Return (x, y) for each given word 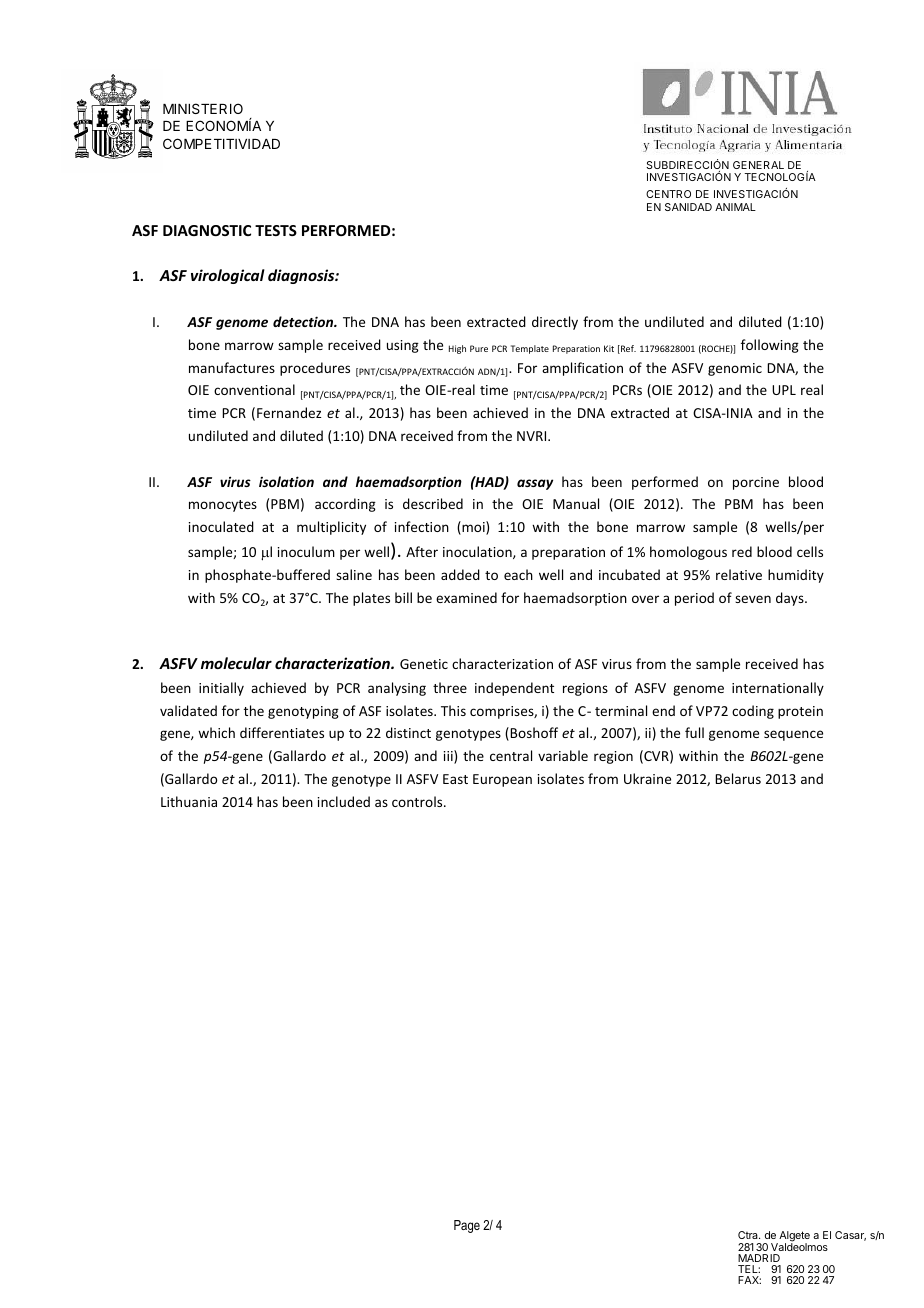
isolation (286, 481)
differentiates (282, 732)
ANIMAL (735, 207)
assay (535, 484)
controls (418, 801)
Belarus (738, 778)
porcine (756, 483)
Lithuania (189, 801)
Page (467, 1226)
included (344, 801)
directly (555, 323)
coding (753, 712)
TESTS (276, 230)
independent (514, 689)
